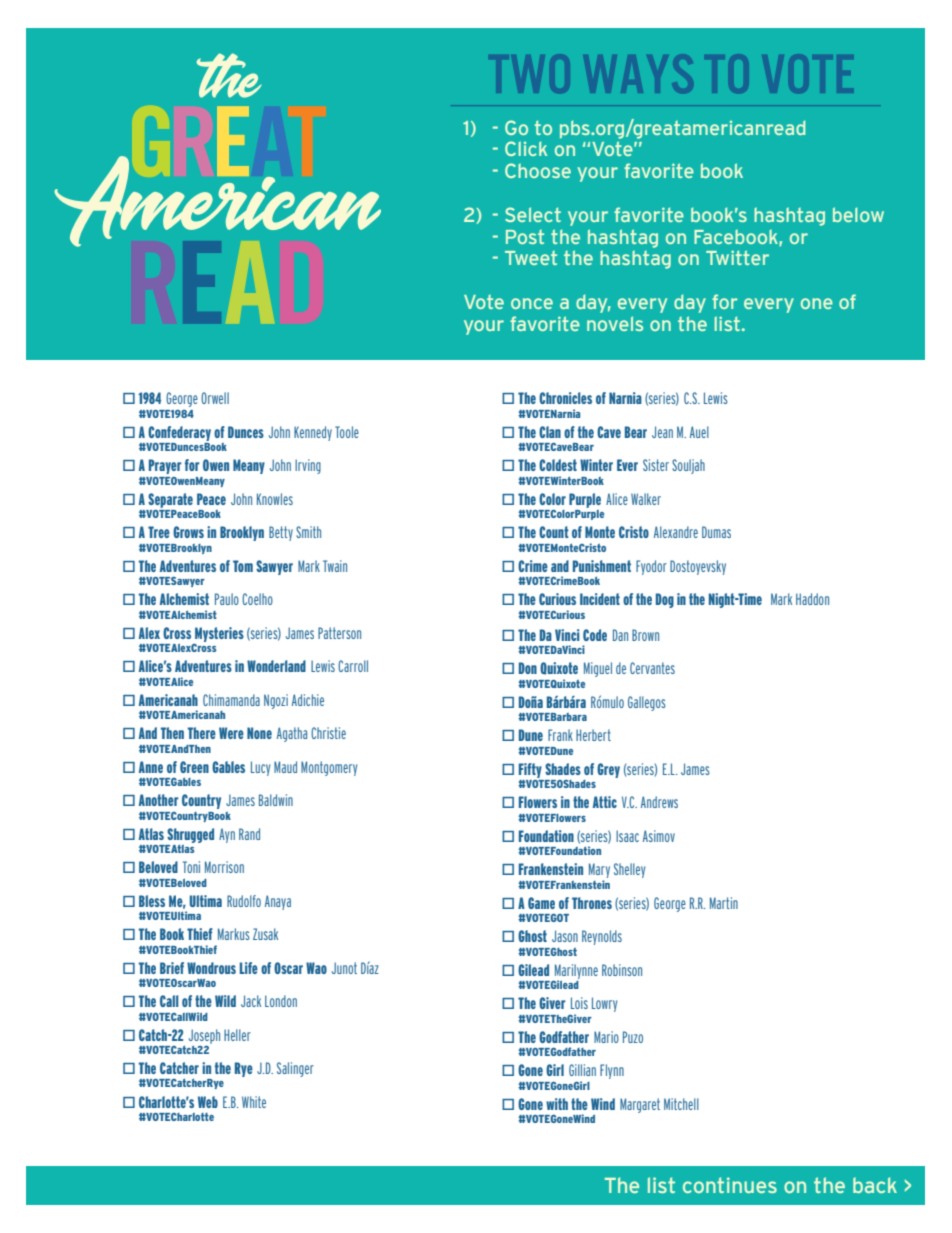  I want to click on Haddon, so click(812, 599).
